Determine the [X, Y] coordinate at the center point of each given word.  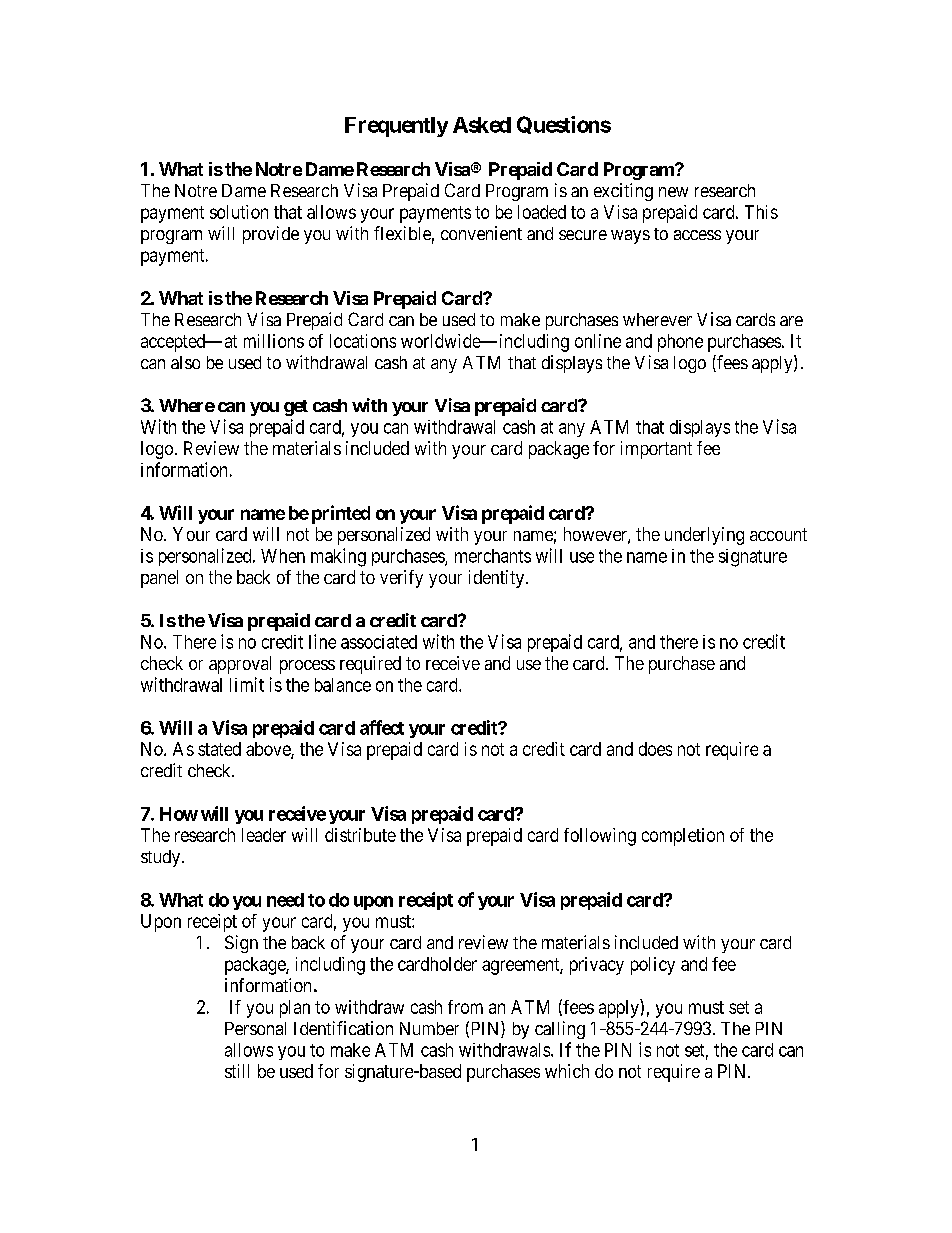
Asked [482, 125]
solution [239, 212]
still [237, 1071]
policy [653, 966]
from [465, 1007]
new [673, 192]
